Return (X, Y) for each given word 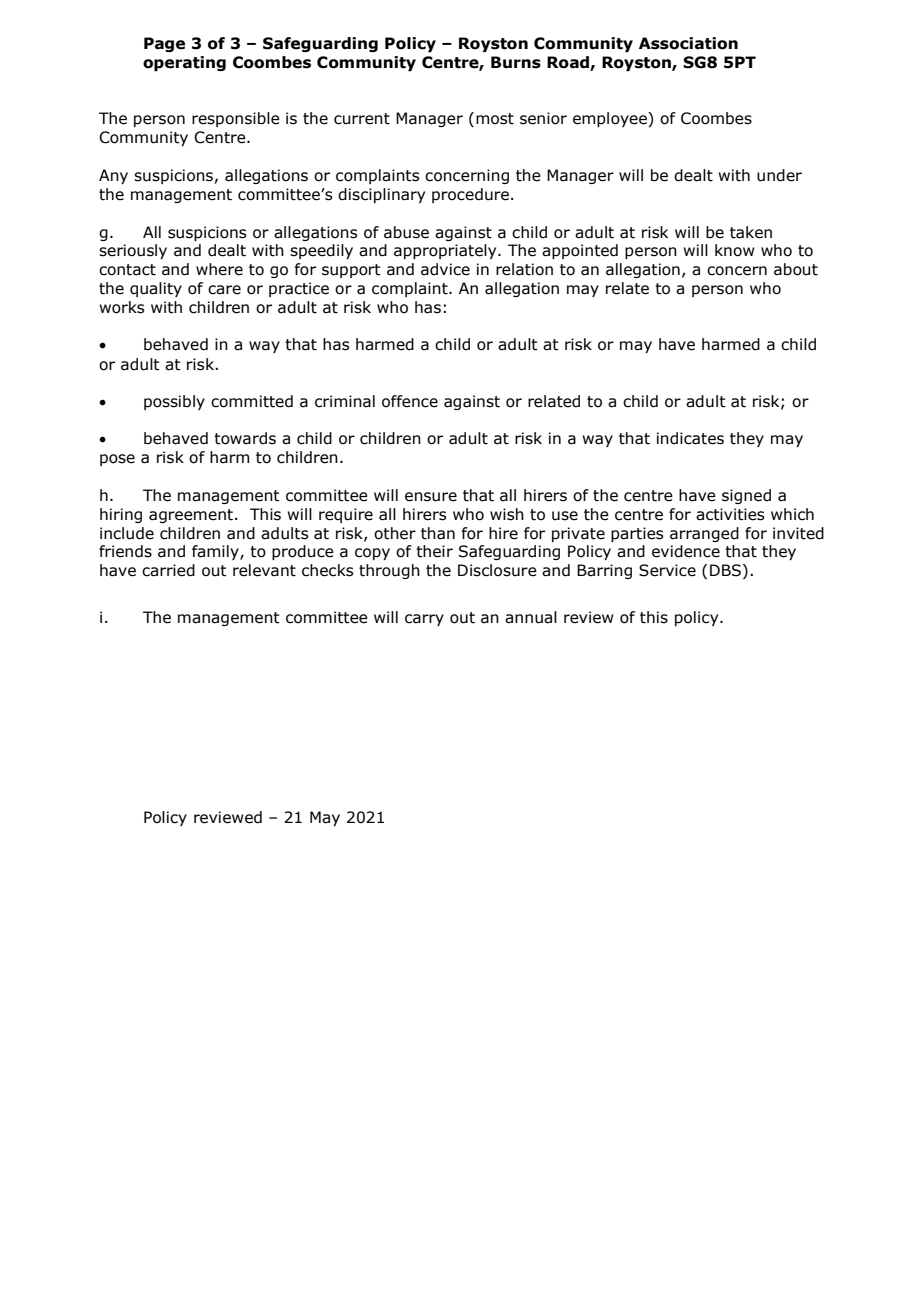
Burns (516, 62)
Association (688, 43)
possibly (174, 402)
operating (184, 63)
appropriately (446, 251)
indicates (690, 438)
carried (168, 570)
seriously (133, 251)
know (735, 250)
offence (410, 401)
